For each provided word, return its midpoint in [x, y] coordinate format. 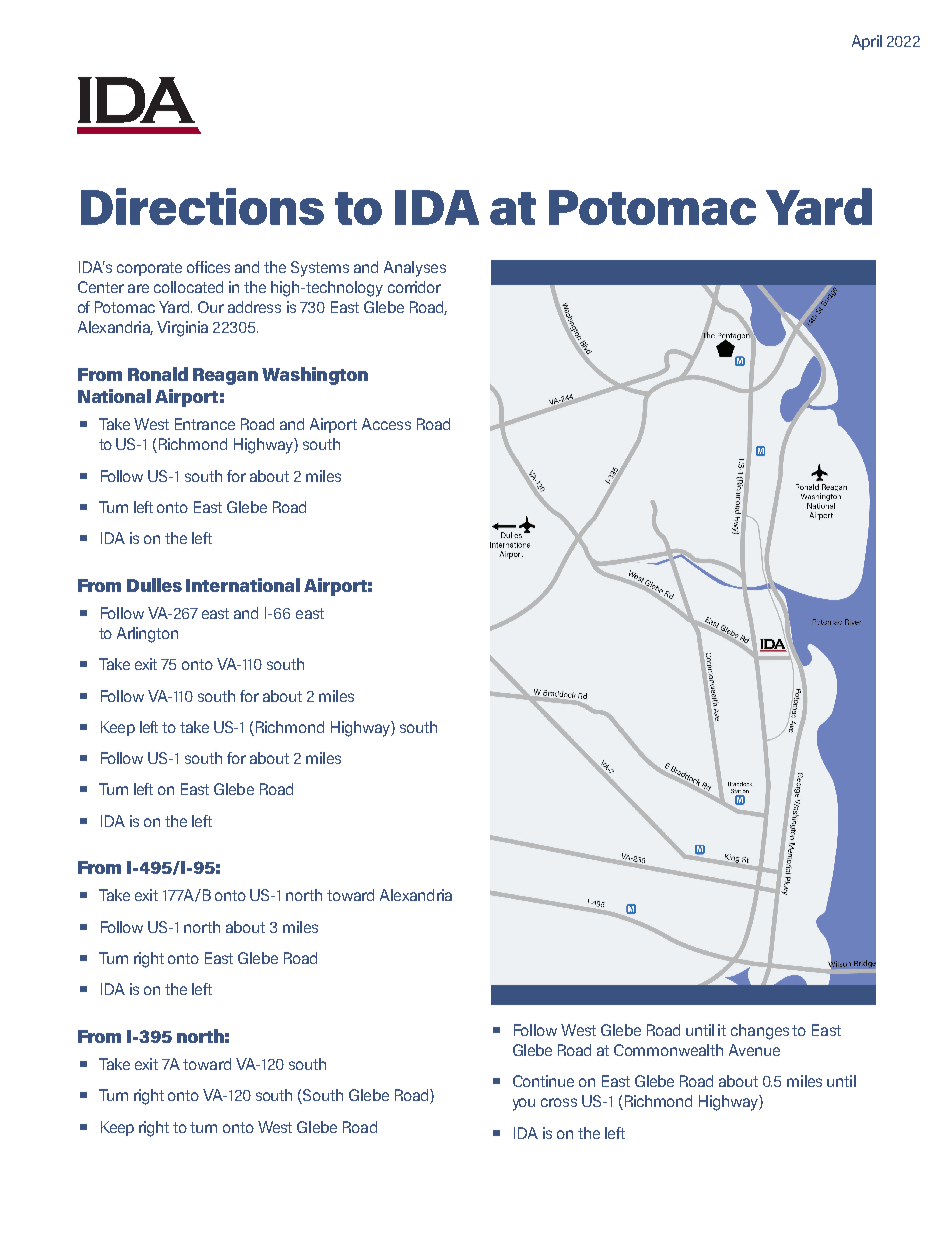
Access [386, 424]
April [867, 42]
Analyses [415, 269]
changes [760, 1032]
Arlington [147, 635]
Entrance [205, 424]
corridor [414, 287]
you [524, 1104]
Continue [543, 1081]
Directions [202, 206]
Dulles [154, 585]
